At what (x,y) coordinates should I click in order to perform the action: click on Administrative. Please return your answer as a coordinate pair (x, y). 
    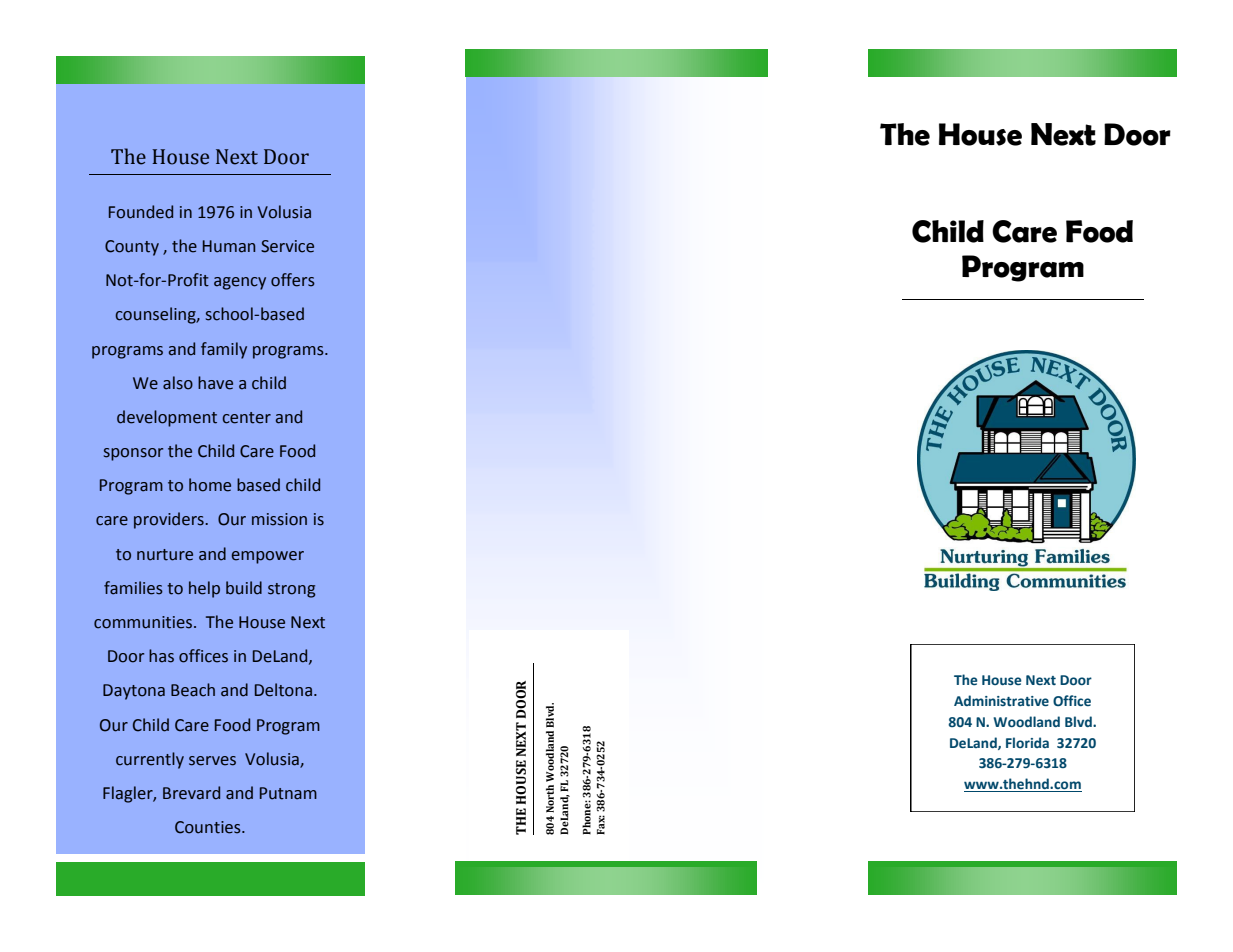
    Looking at the image, I should click on (1001, 700).
